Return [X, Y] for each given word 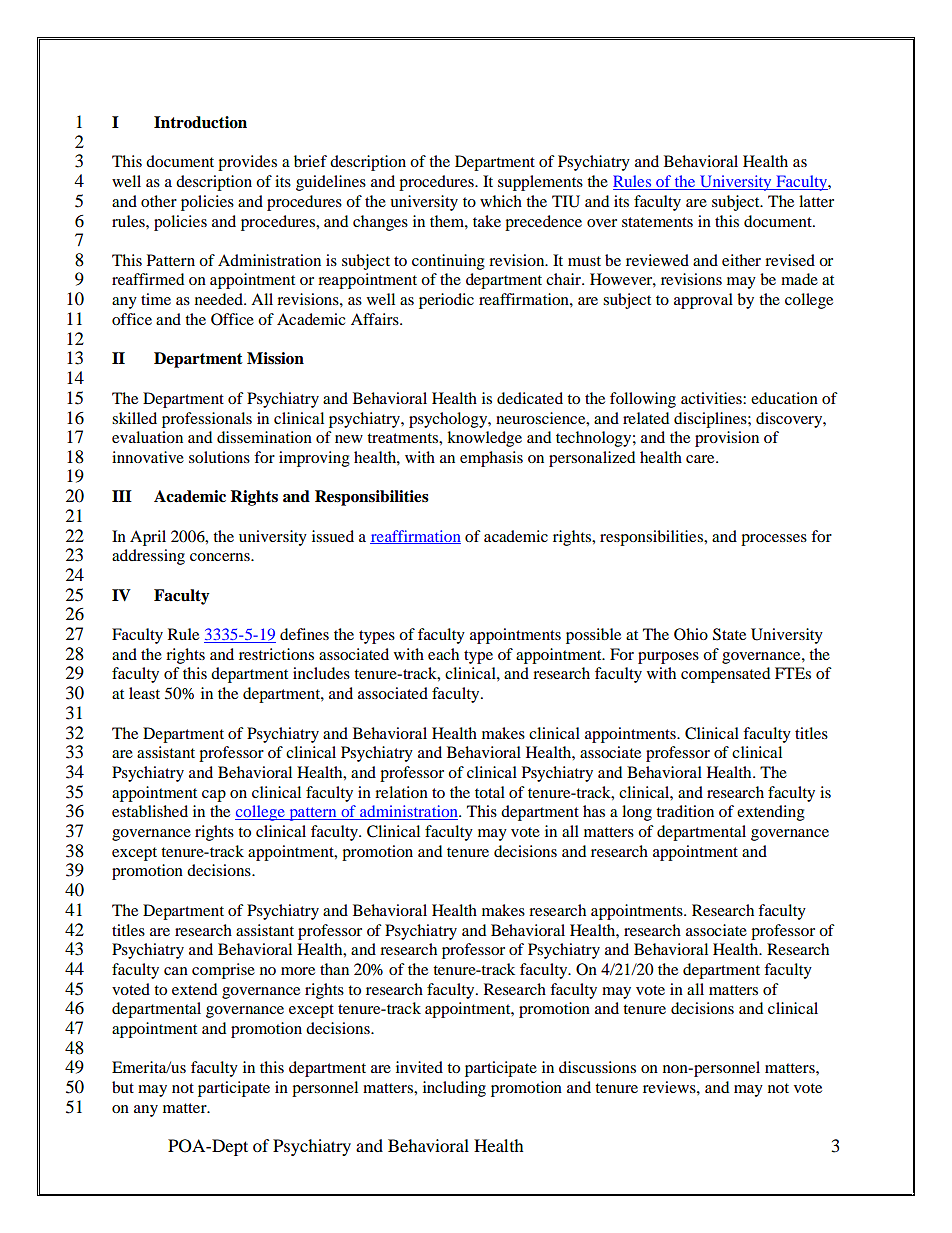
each [443, 654]
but [123, 1087]
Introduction [200, 122]
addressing [148, 557]
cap [214, 796]
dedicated [530, 398]
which [501, 201]
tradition [685, 811]
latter [816, 201]
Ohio [691, 634]
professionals [207, 420]
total [490, 792]
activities [712, 398]
